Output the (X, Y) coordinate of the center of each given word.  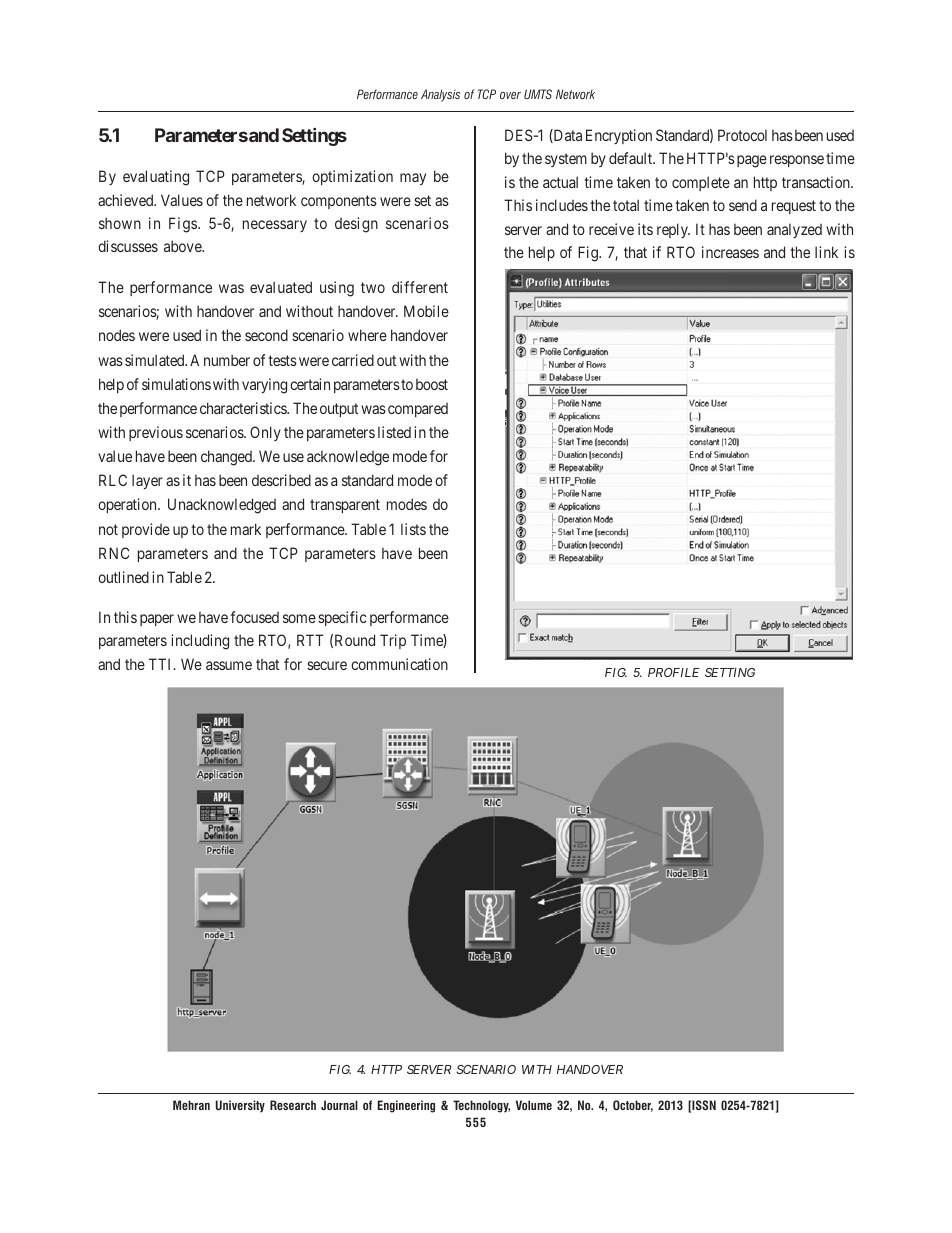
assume (229, 665)
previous (156, 433)
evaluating (156, 178)
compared (418, 410)
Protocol (742, 135)
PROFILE (673, 672)
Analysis (440, 95)
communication (399, 664)
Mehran (191, 1105)
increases (730, 252)
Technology (481, 1106)
